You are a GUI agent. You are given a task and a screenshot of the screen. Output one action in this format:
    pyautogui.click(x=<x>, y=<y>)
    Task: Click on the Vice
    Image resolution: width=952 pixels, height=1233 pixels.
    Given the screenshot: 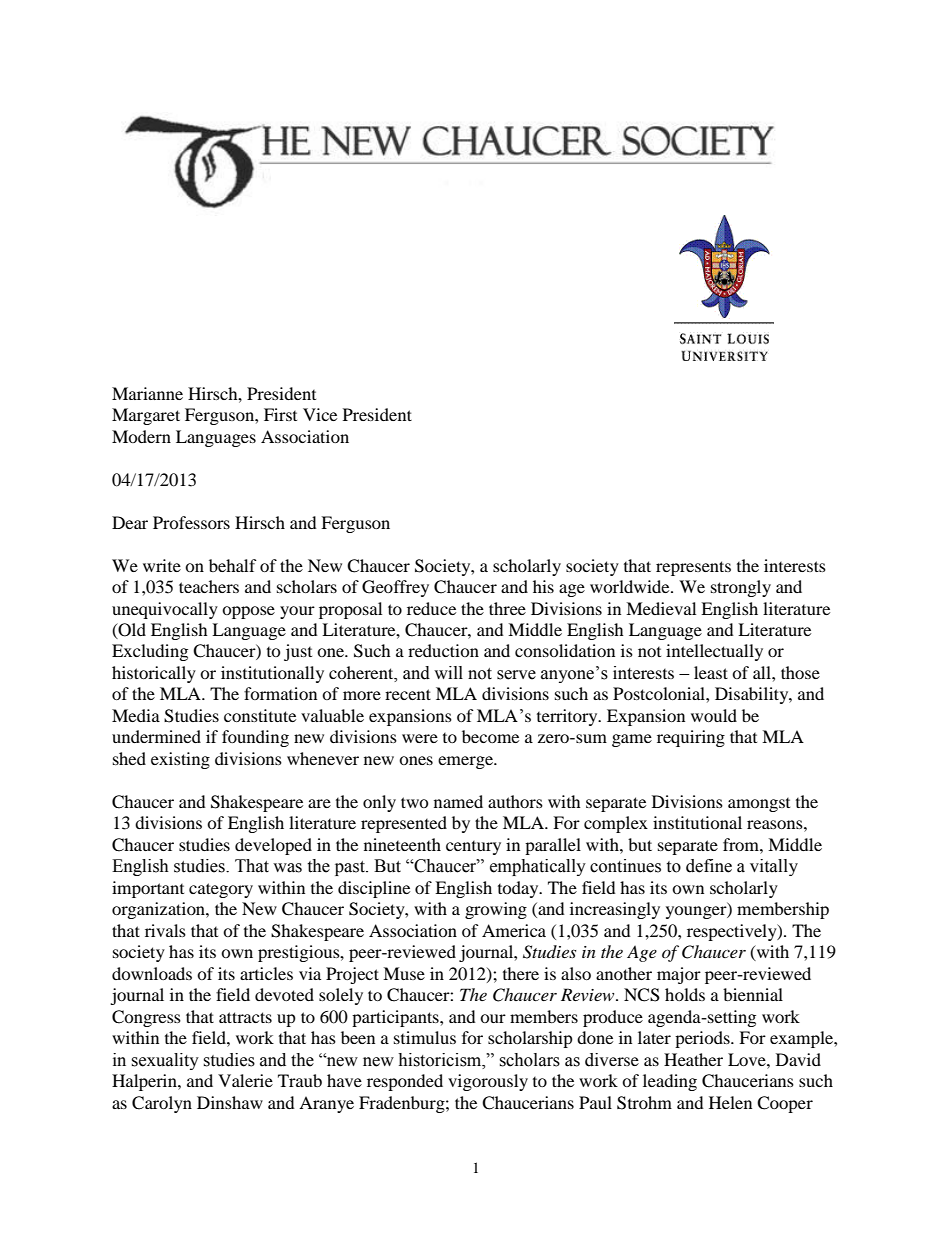 What is the action you would take?
    pyautogui.click(x=320, y=414)
